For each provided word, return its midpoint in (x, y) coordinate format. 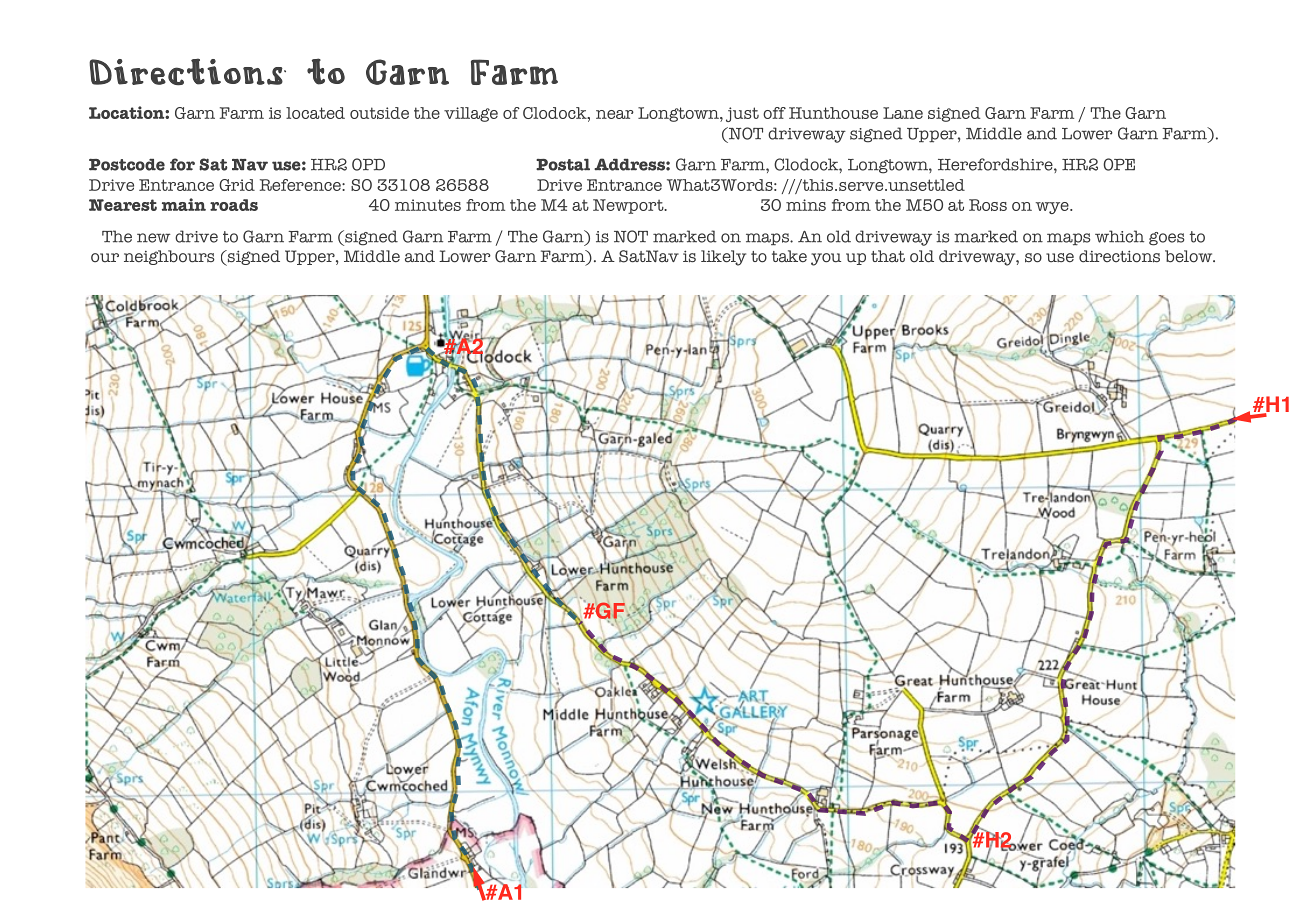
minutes (428, 205)
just (742, 114)
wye (1053, 208)
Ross (988, 205)
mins (806, 205)
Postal (563, 165)
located (315, 113)
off (774, 113)
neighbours (169, 257)
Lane (903, 113)
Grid (237, 185)
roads (234, 205)
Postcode (127, 165)
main (184, 204)
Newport (629, 206)
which (1119, 236)
